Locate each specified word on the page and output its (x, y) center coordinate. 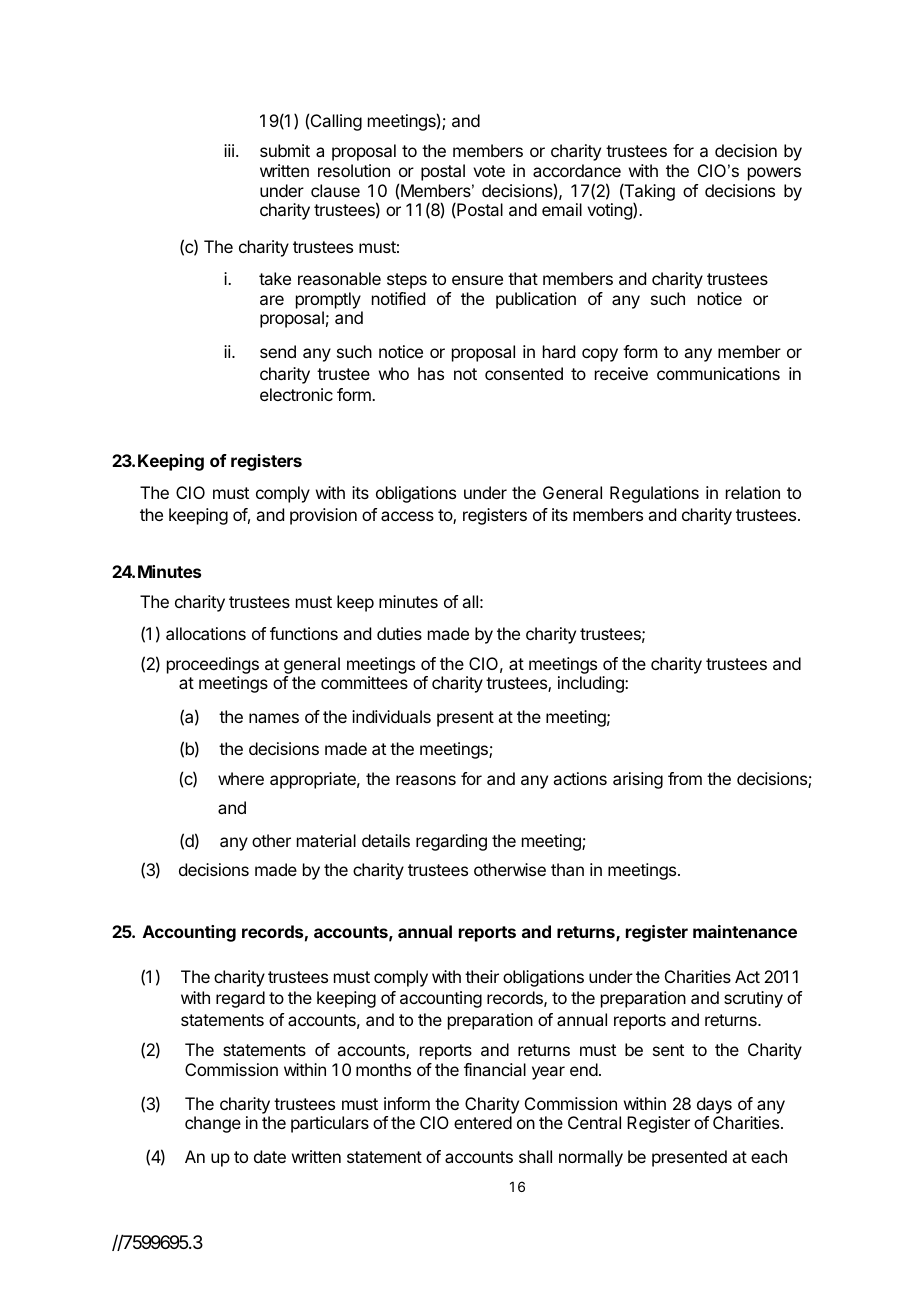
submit (285, 150)
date (270, 1156)
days (714, 1105)
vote (489, 171)
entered (483, 1122)
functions (304, 633)
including (592, 684)
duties (399, 633)
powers (774, 174)
